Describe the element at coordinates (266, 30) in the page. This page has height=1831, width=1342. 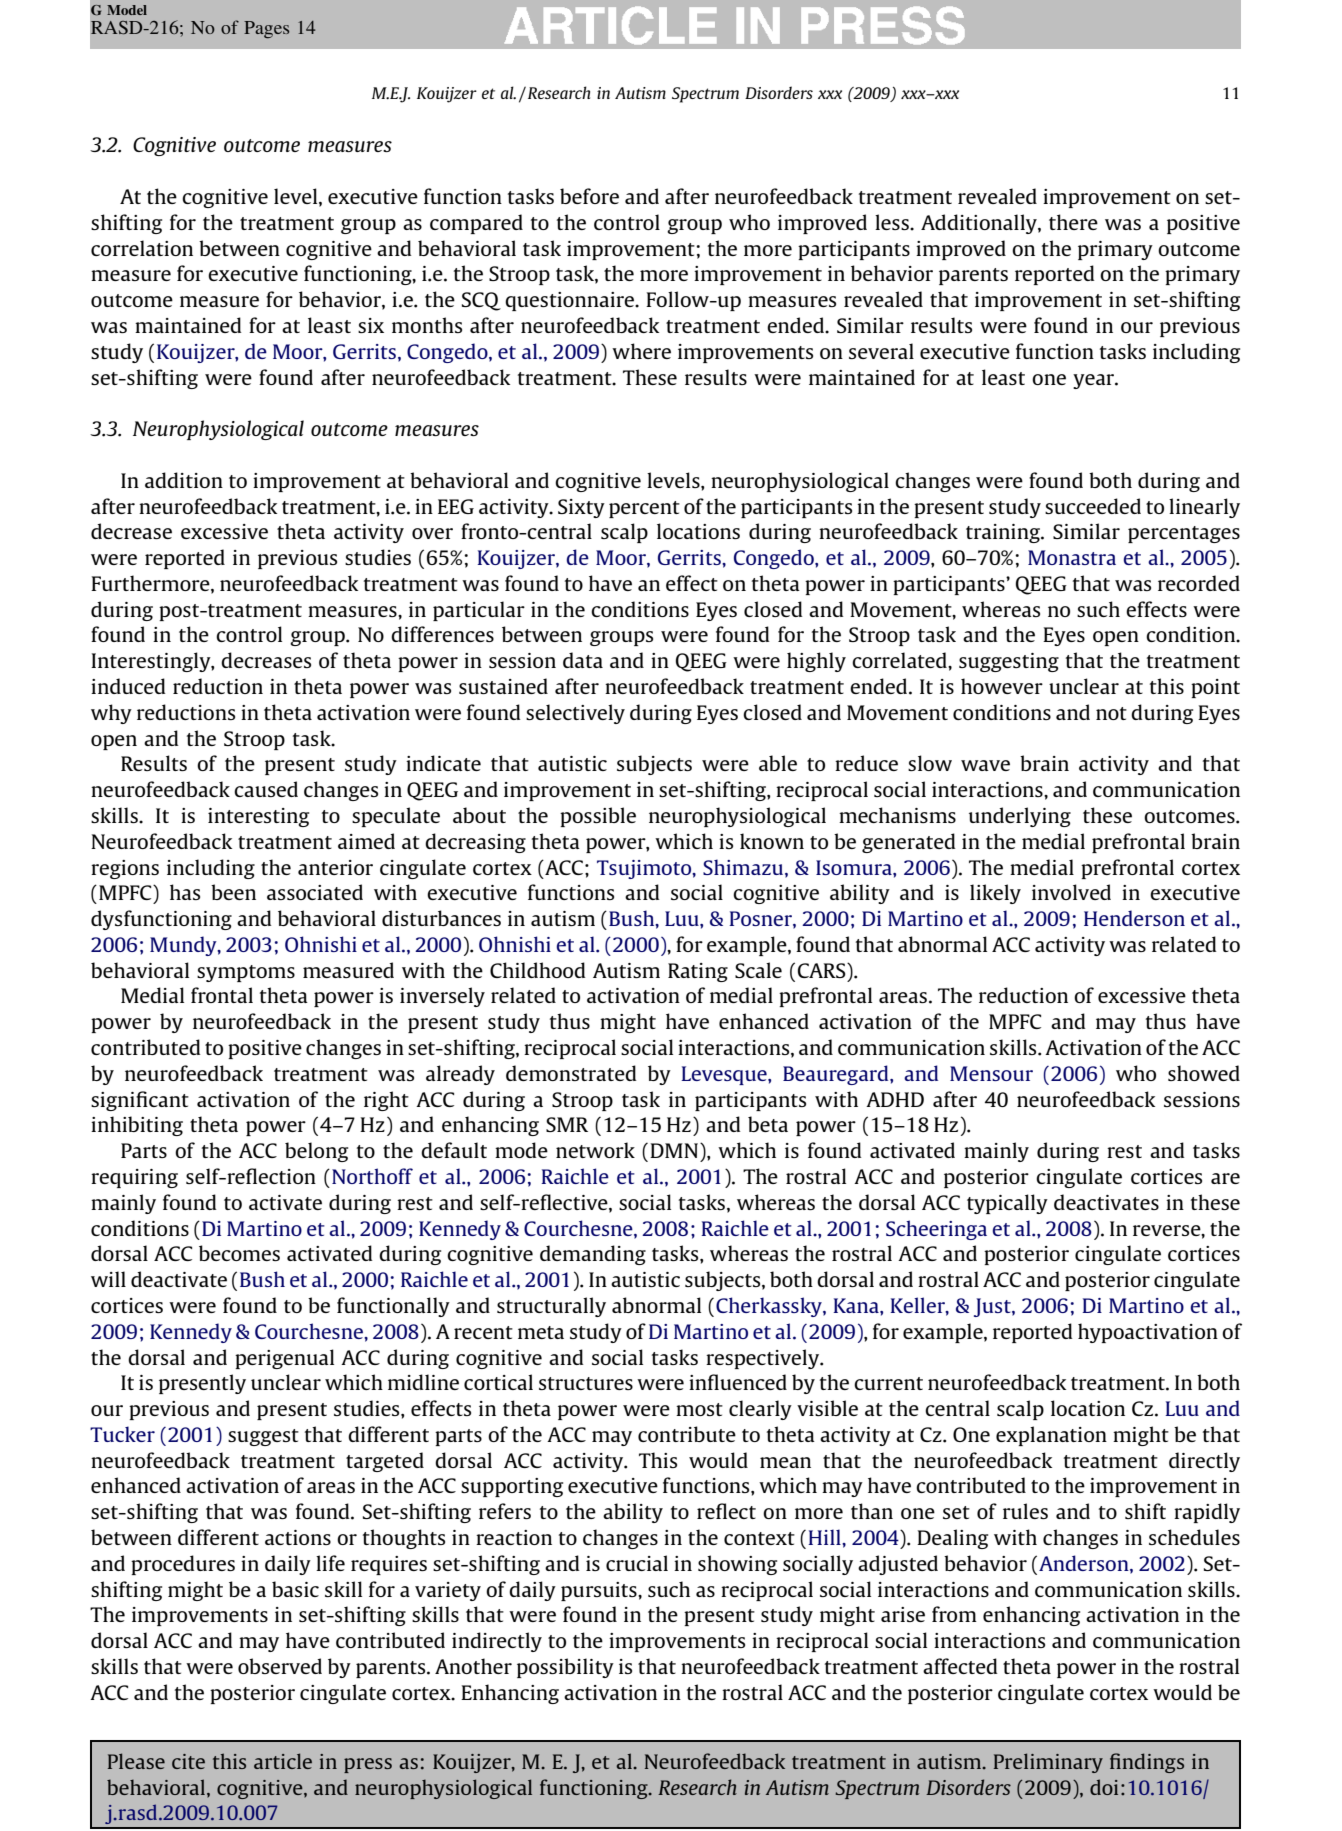
I see `Pages` at that location.
